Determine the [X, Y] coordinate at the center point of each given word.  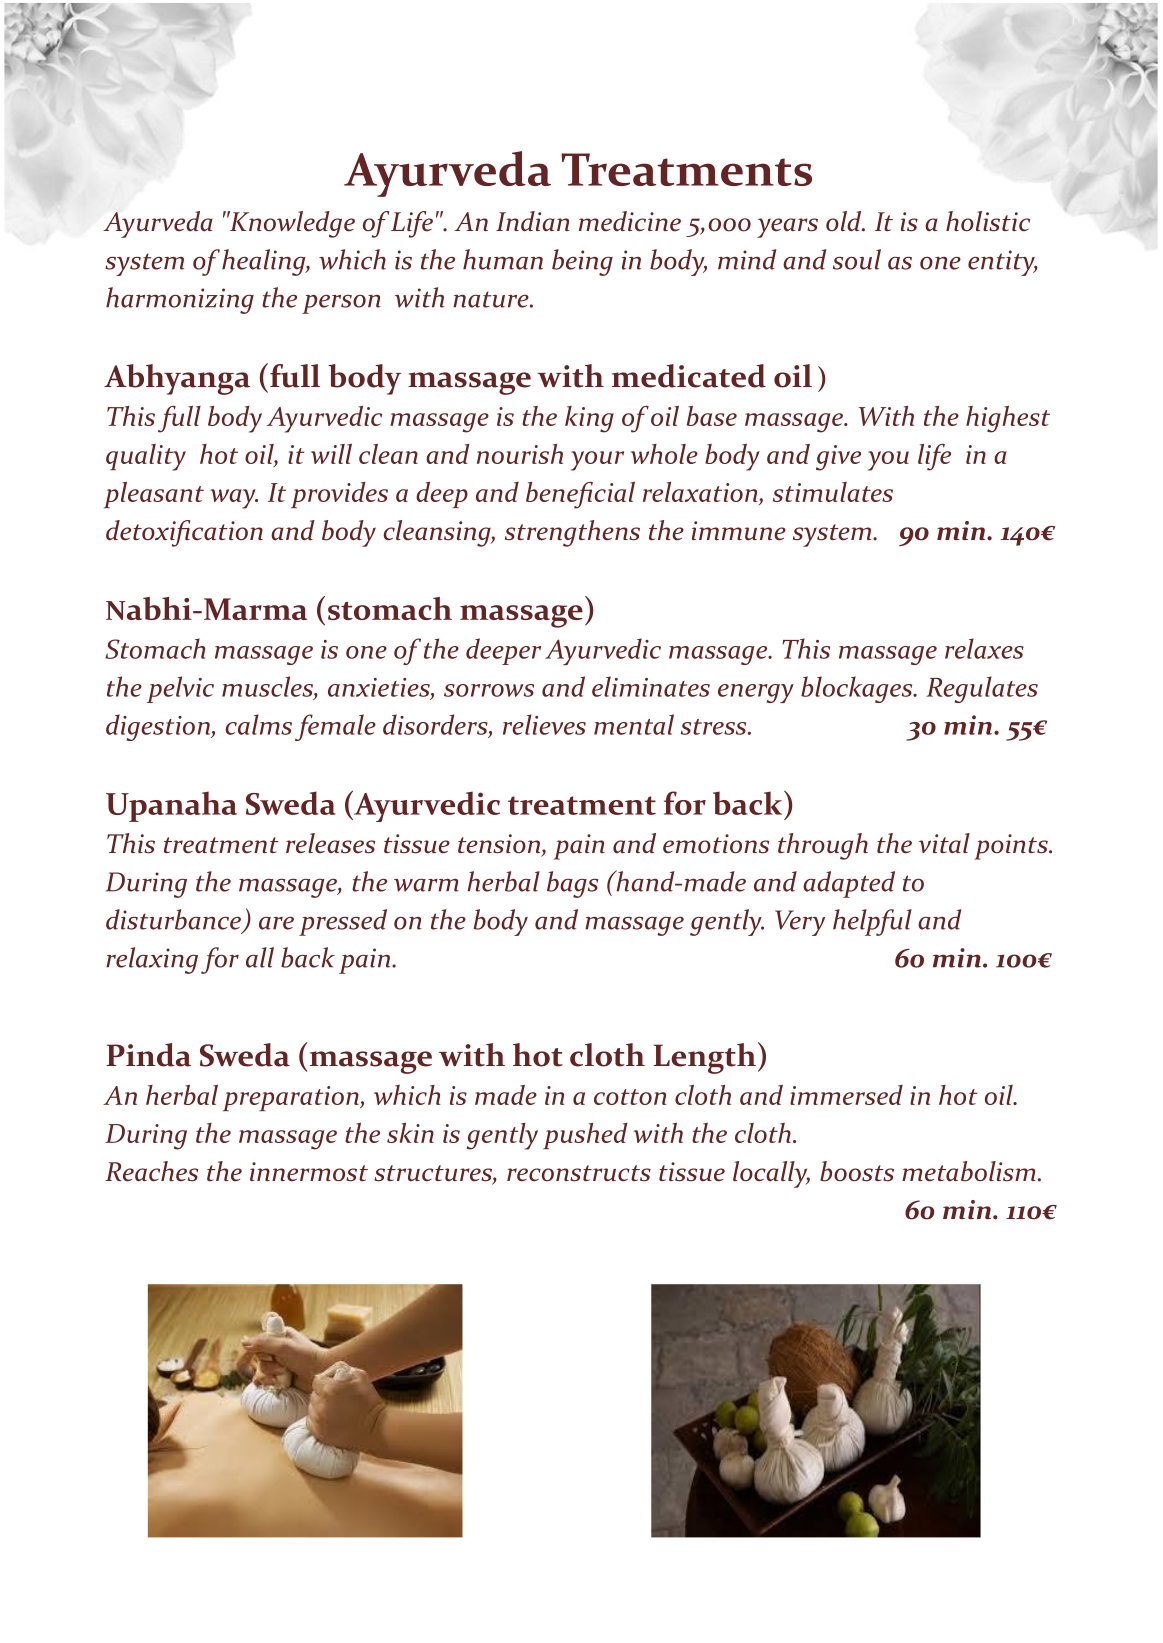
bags [572, 884]
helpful [872, 922]
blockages [858, 689]
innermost [309, 1172]
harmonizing [180, 300]
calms [259, 724]
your [597, 461]
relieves [544, 724]
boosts [857, 1171]
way [234, 499]
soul [857, 259]
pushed [585, 1136]
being [582, 262]
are [276, 923]
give [838, 458]
